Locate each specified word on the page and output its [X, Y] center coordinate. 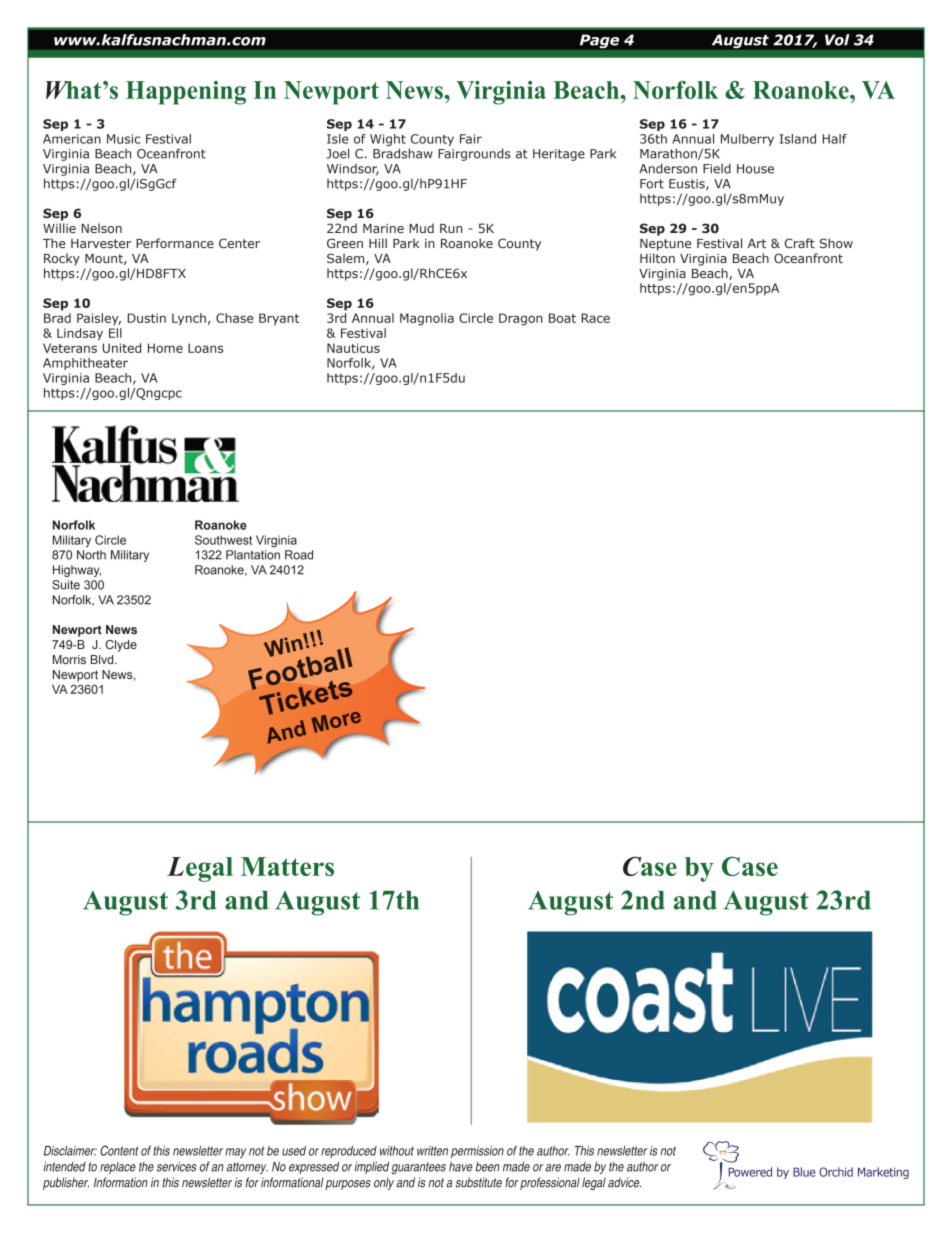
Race [596, 318]
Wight [388, 140]
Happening [186, 93]
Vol [837, 40]
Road [299, 555]
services [177, 1167]
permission [477, 1152]
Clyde [121, 646]
